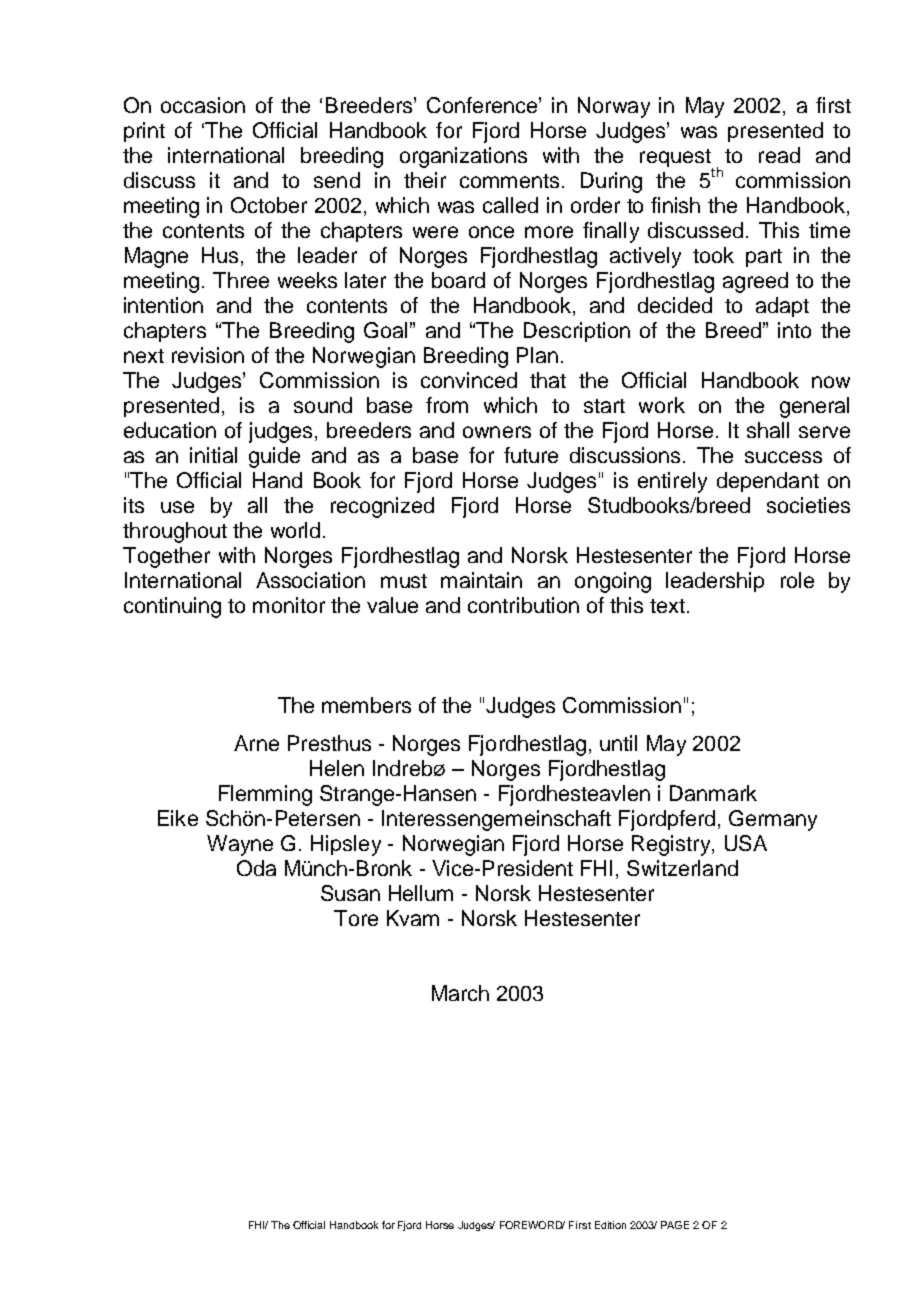 This screenshot has width=914, height=1295. Describe the element at coordinates (469, 380) in the screenshot. I see `convinced` at that location.
